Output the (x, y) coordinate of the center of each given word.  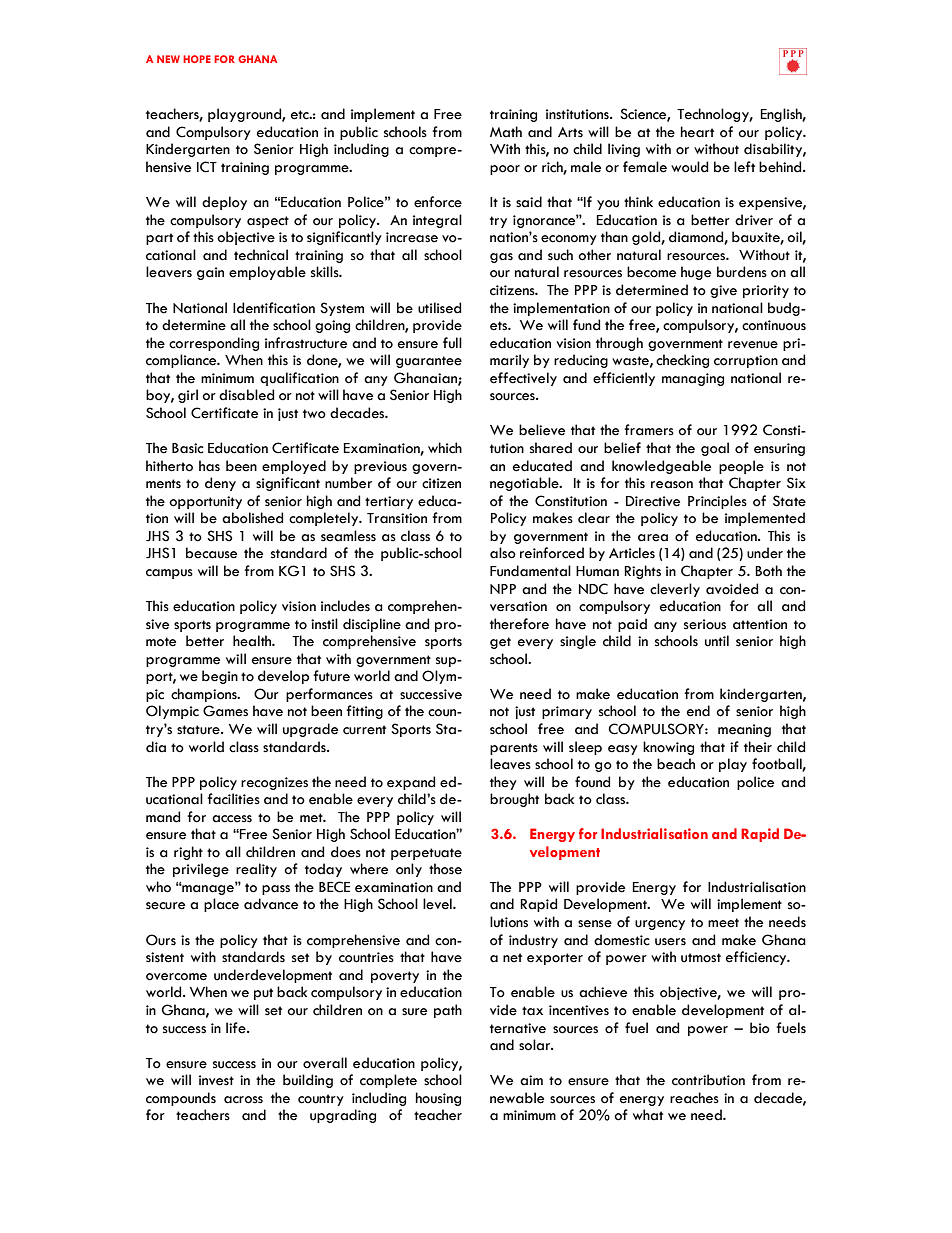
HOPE (197, 59)
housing (438, 1099)
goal (715, 449)
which (445, 448)
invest (216, 1080)
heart (697, 132)
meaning (744, 730)
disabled (246, 395)
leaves (510, 764)
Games (225, 711)
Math (506, 132)
